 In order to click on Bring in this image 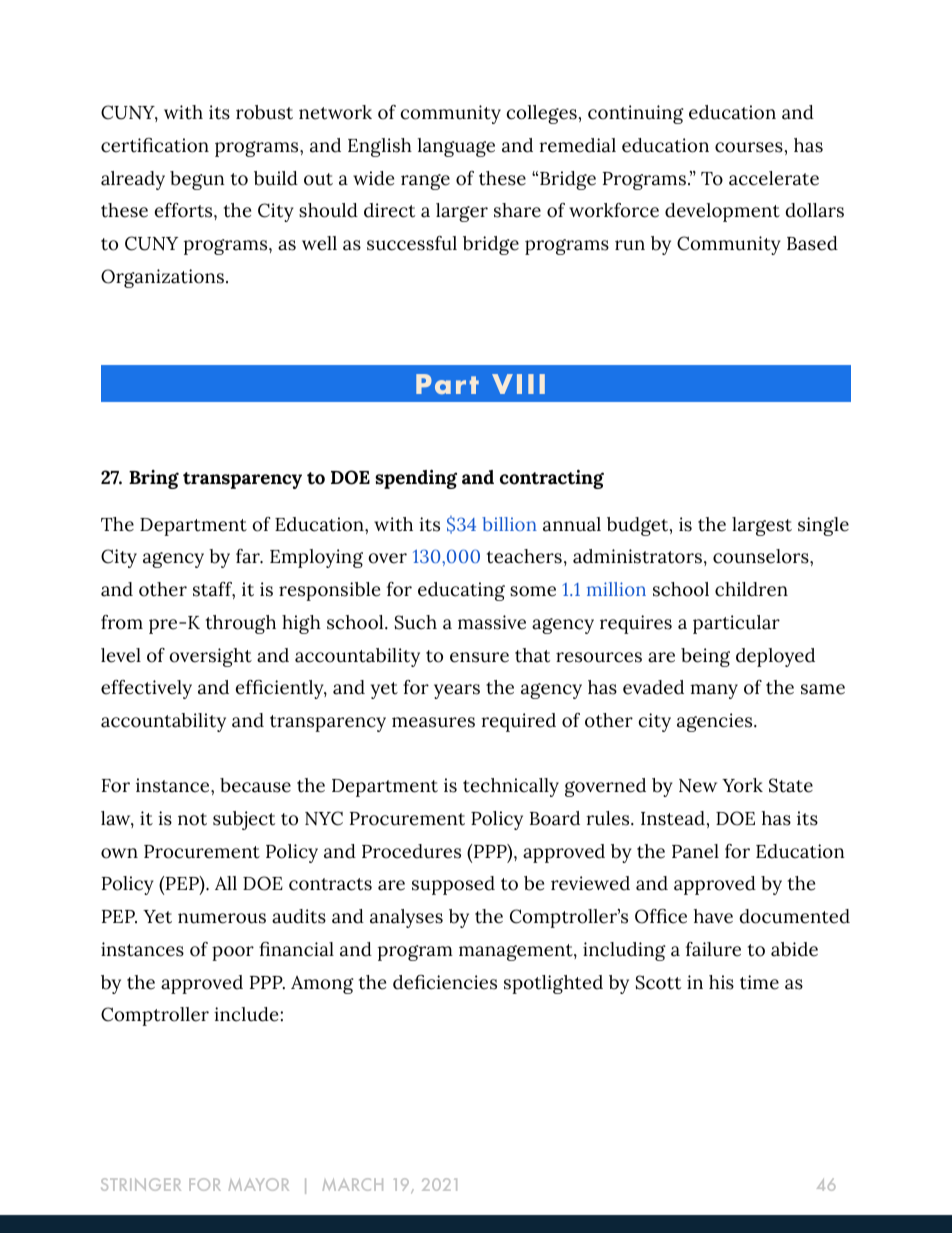, I will do `click(154, 479)`.
